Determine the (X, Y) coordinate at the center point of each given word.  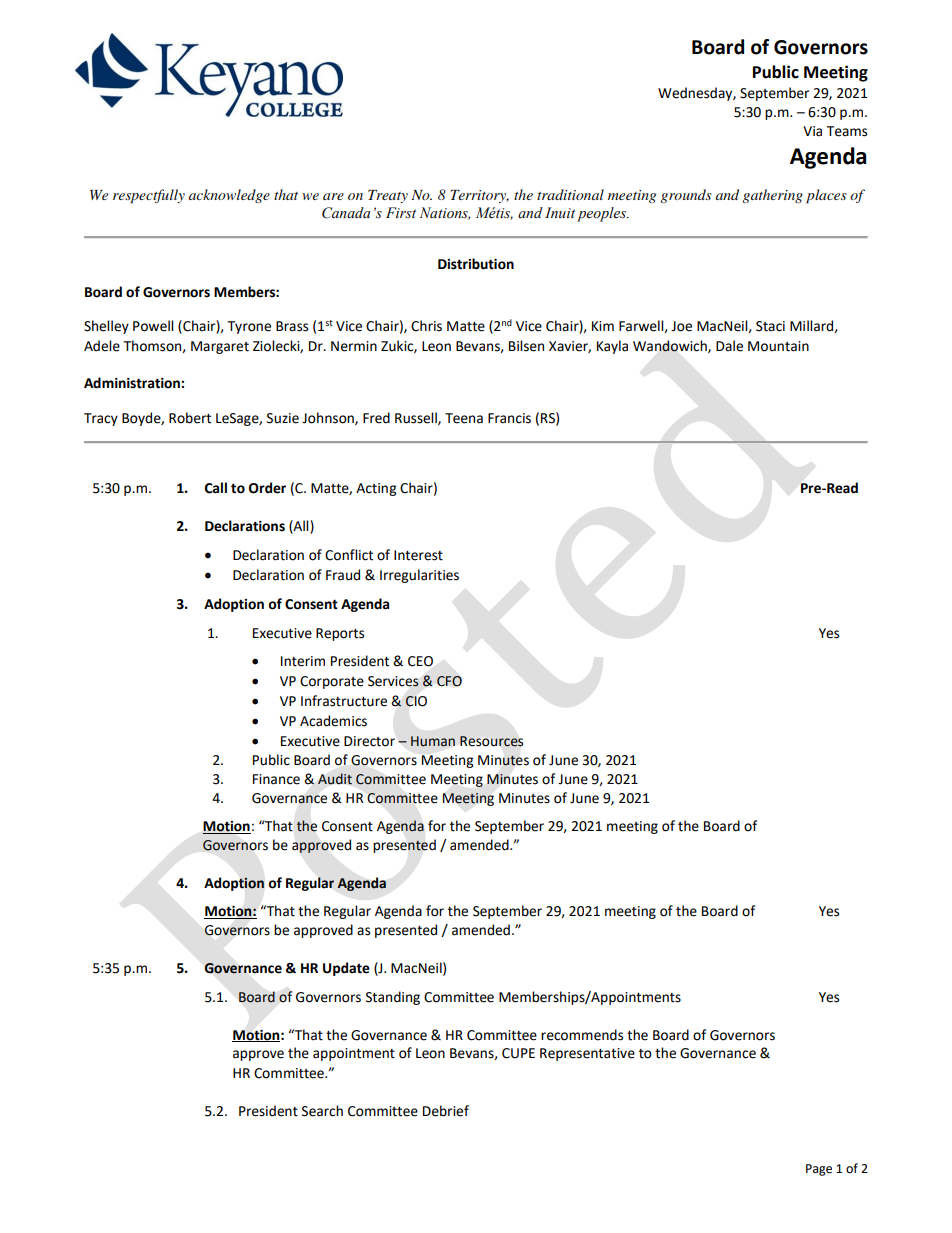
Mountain (778, 346)
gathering (772, 196)
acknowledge (229, 196)
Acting (376, 489)
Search (322, 1111)
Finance (276, 779)
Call (216, 488)
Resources (491, 741)
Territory (479, 196)
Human (433, 741)
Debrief (446, 1111)
